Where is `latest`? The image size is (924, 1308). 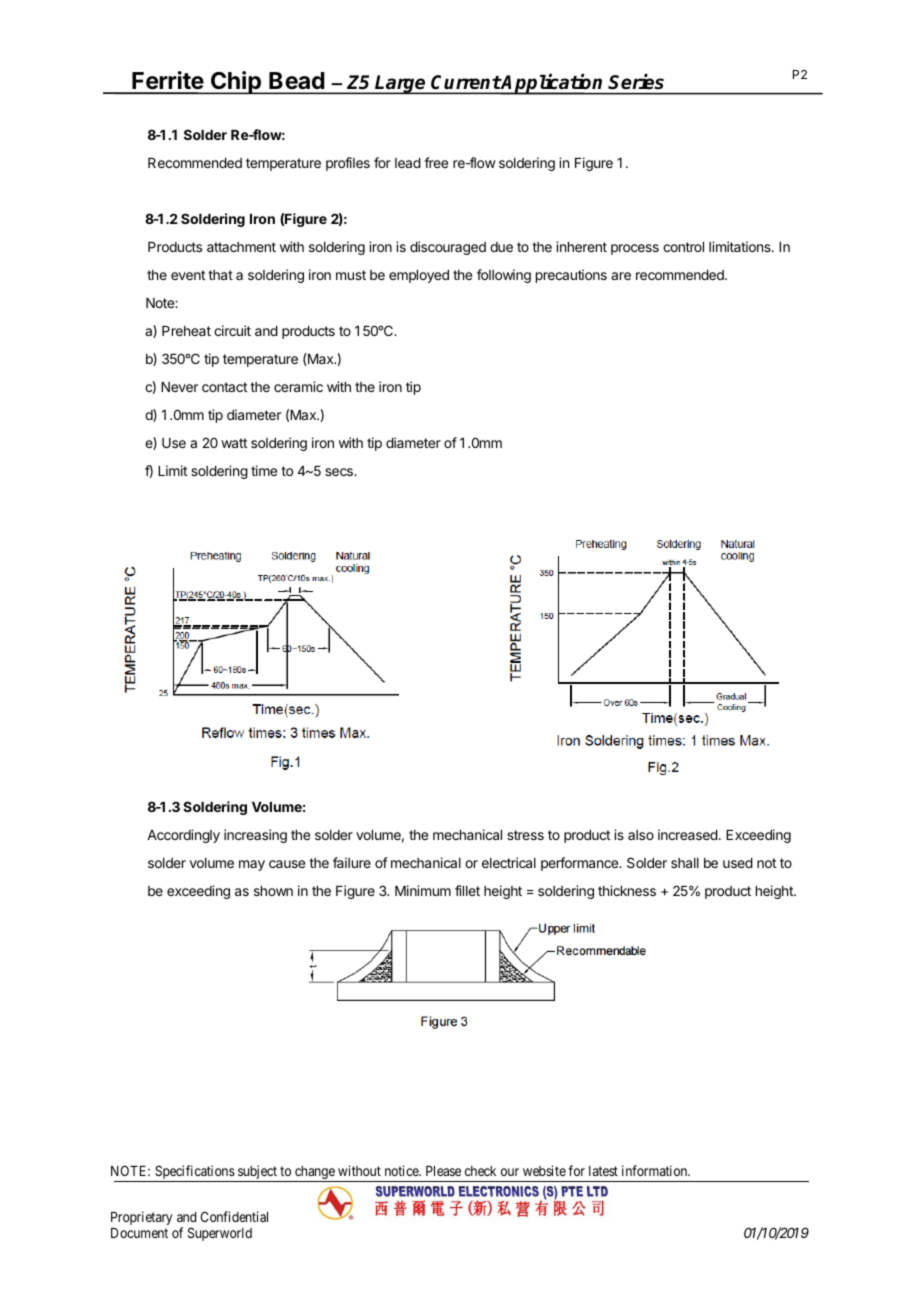 latest is located at coordinates (603, 1171).
